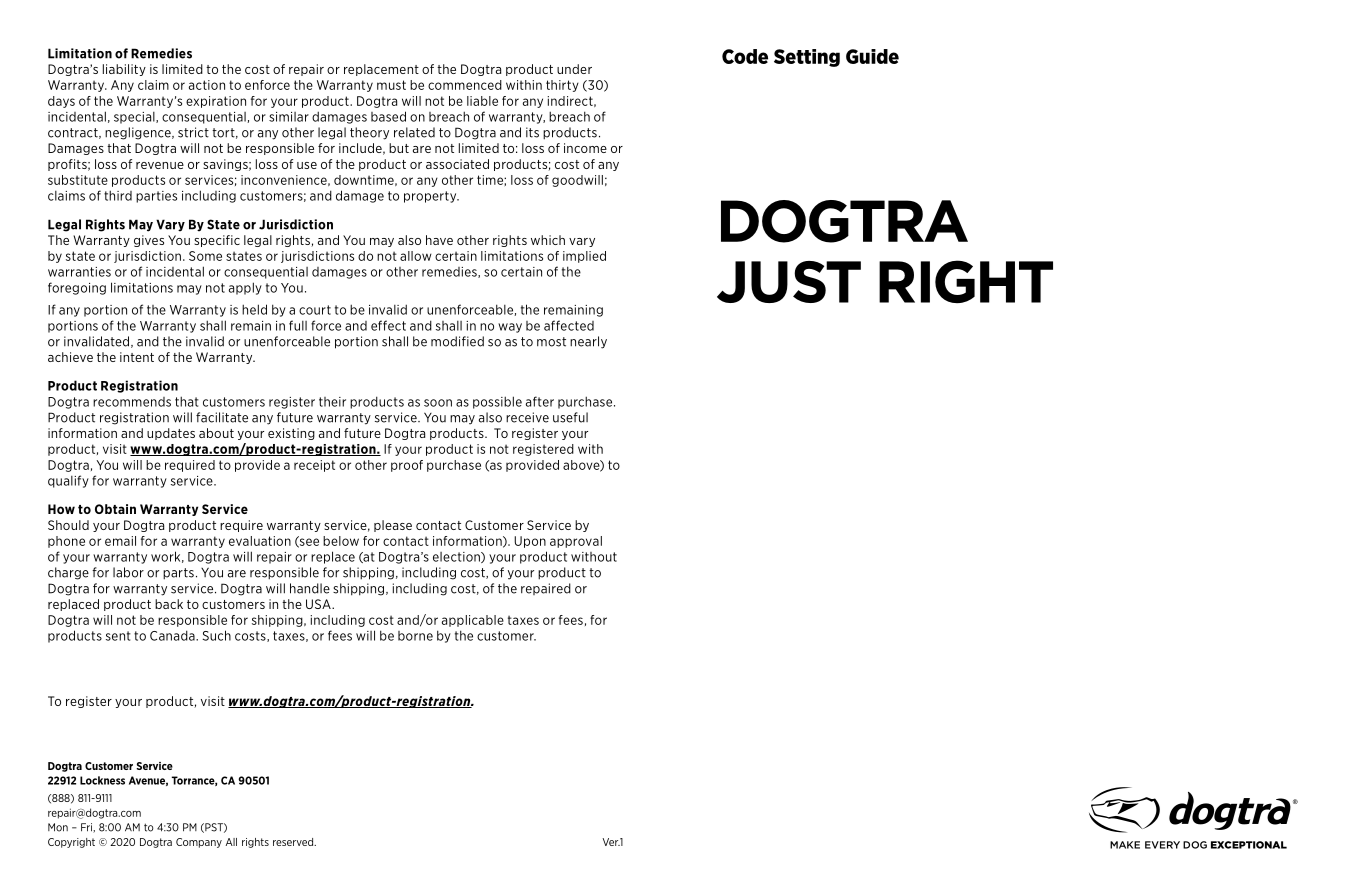 The image size is (1345, 896). I want to click on Such, so click(216, 635).
